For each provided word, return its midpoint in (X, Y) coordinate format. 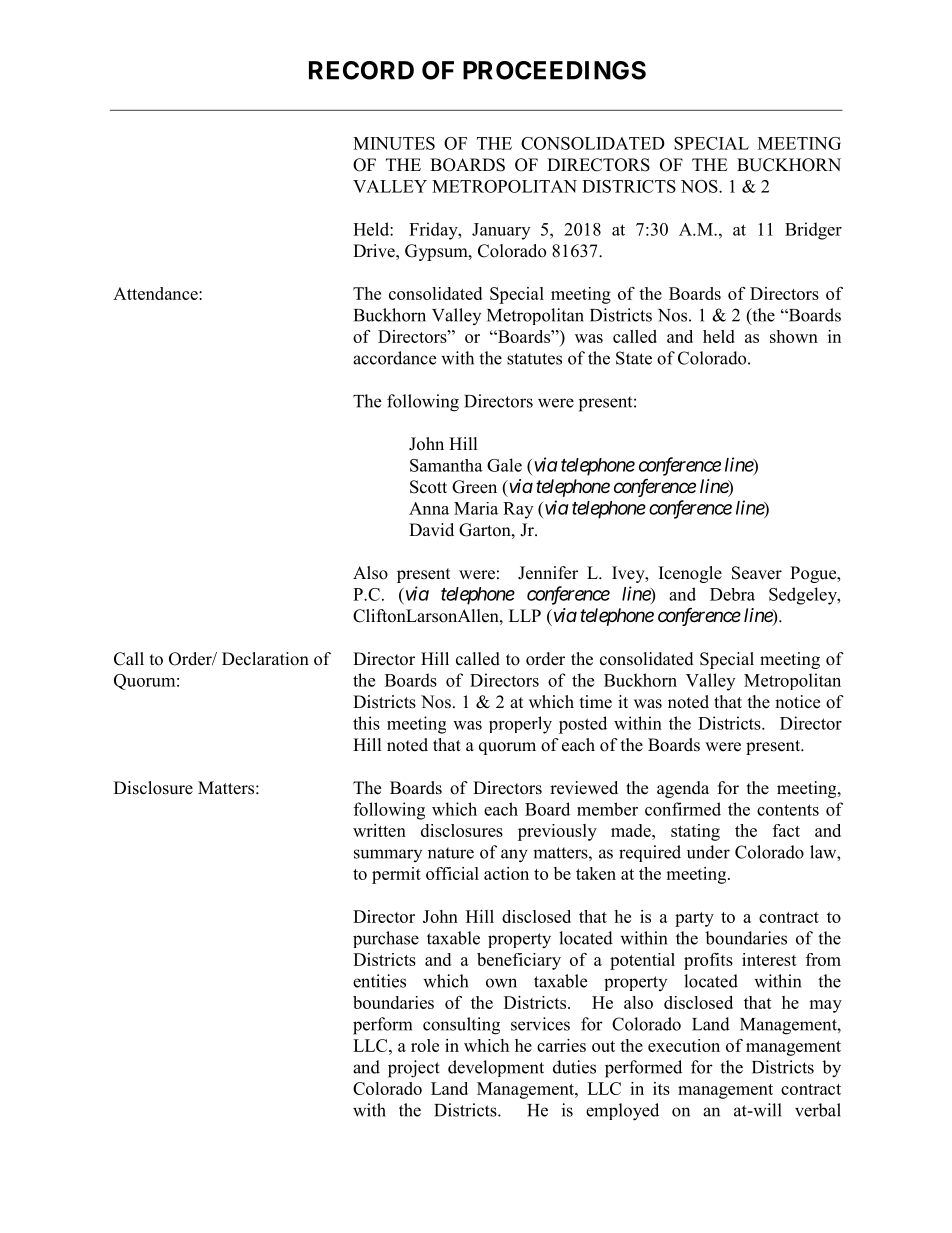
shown (794, 336)
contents (788, 810)
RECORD (361, 70)
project (414, 1069)
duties (574, 1067)
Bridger (813, 231)
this (366, 723)
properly (520, 725)
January (501, 231)
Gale (504, 465)
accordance (394, 358)
